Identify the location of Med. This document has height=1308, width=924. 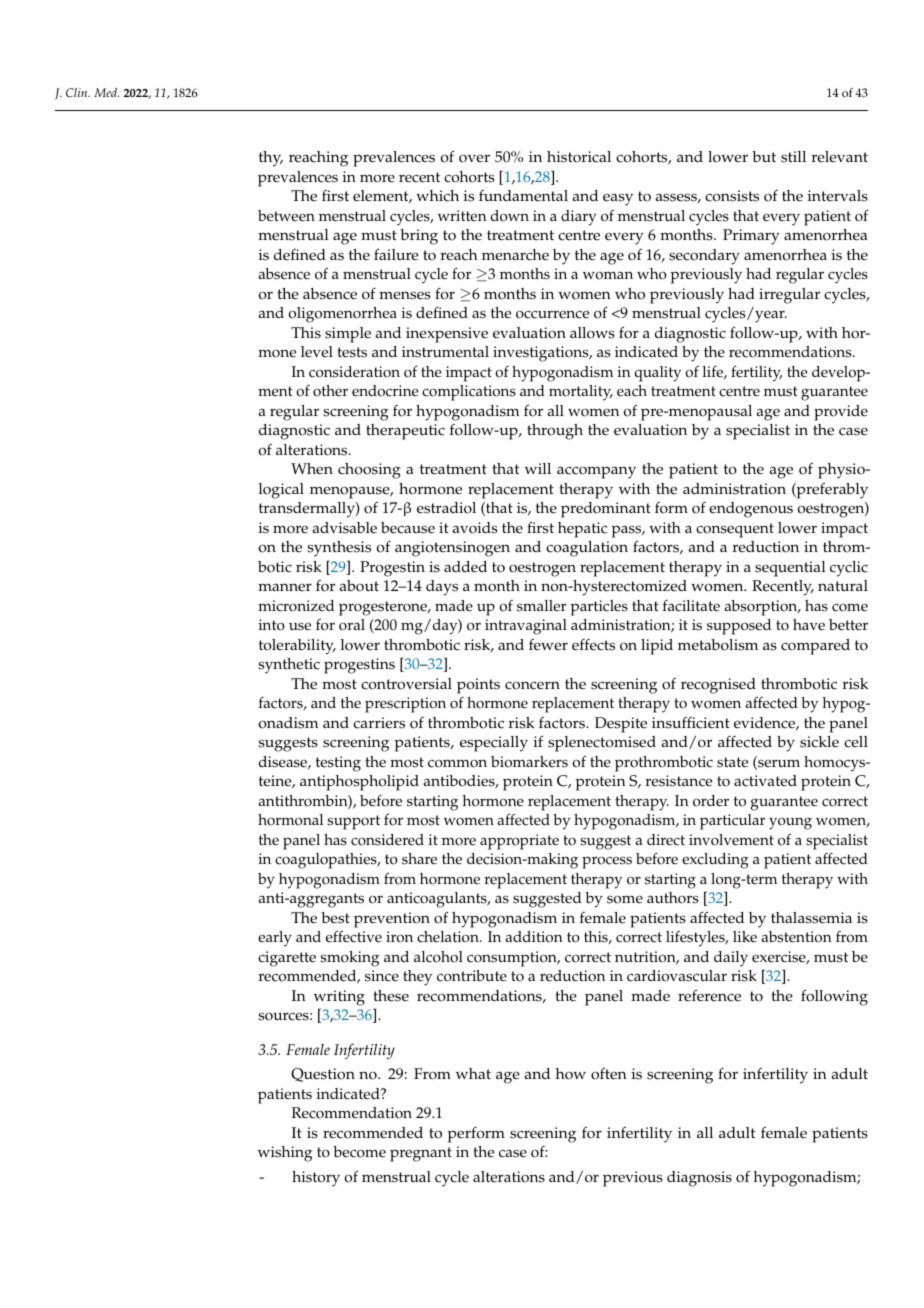
(106, 92).
